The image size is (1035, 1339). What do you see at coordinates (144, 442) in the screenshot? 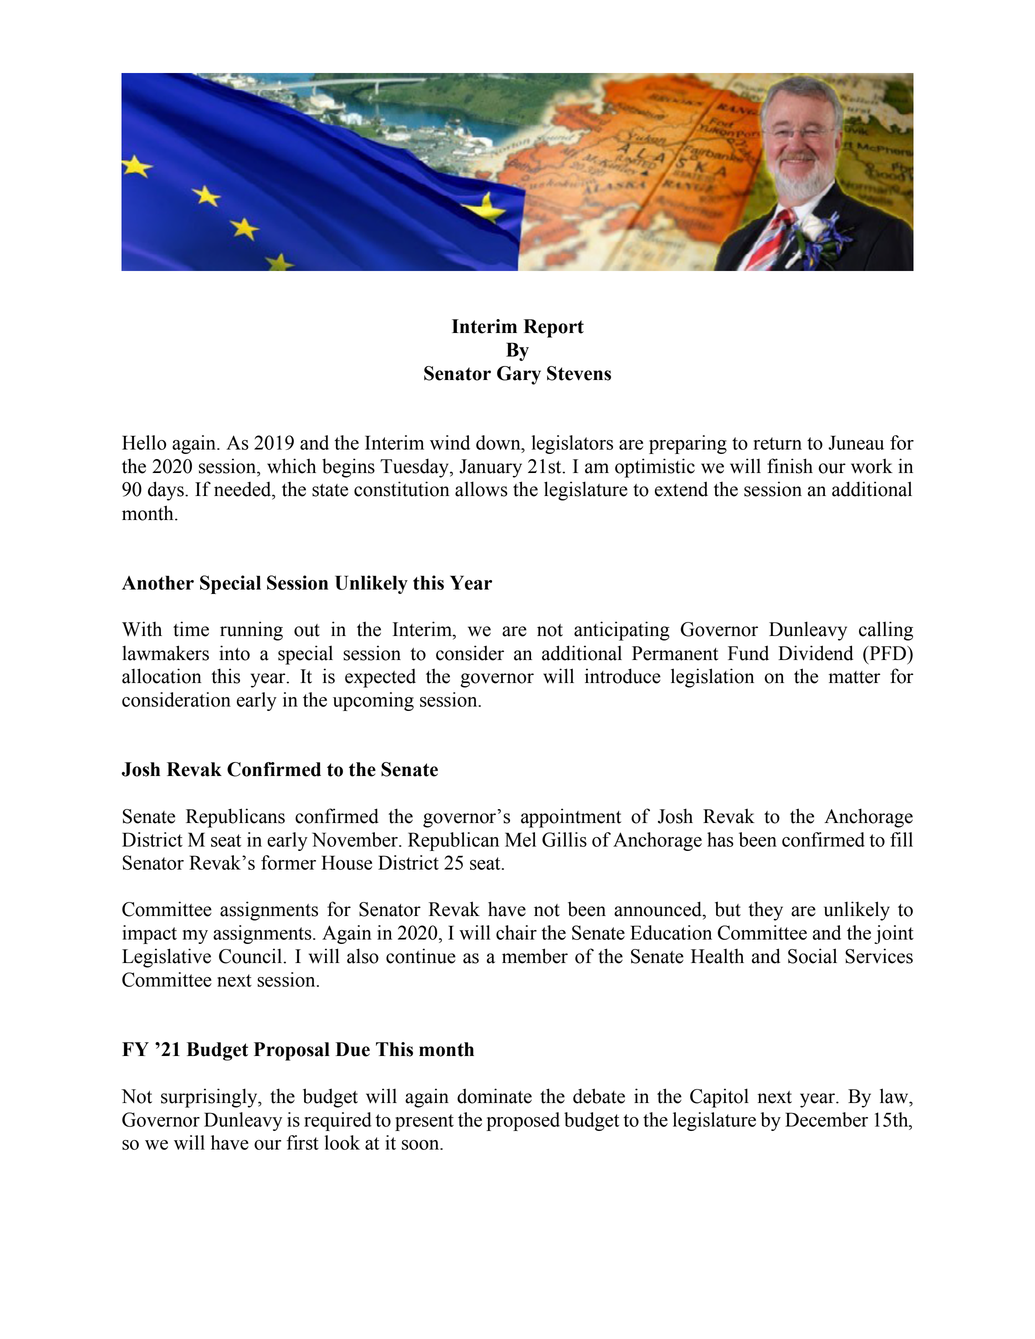
I see `Hello` at bounding box center [144, 442].
